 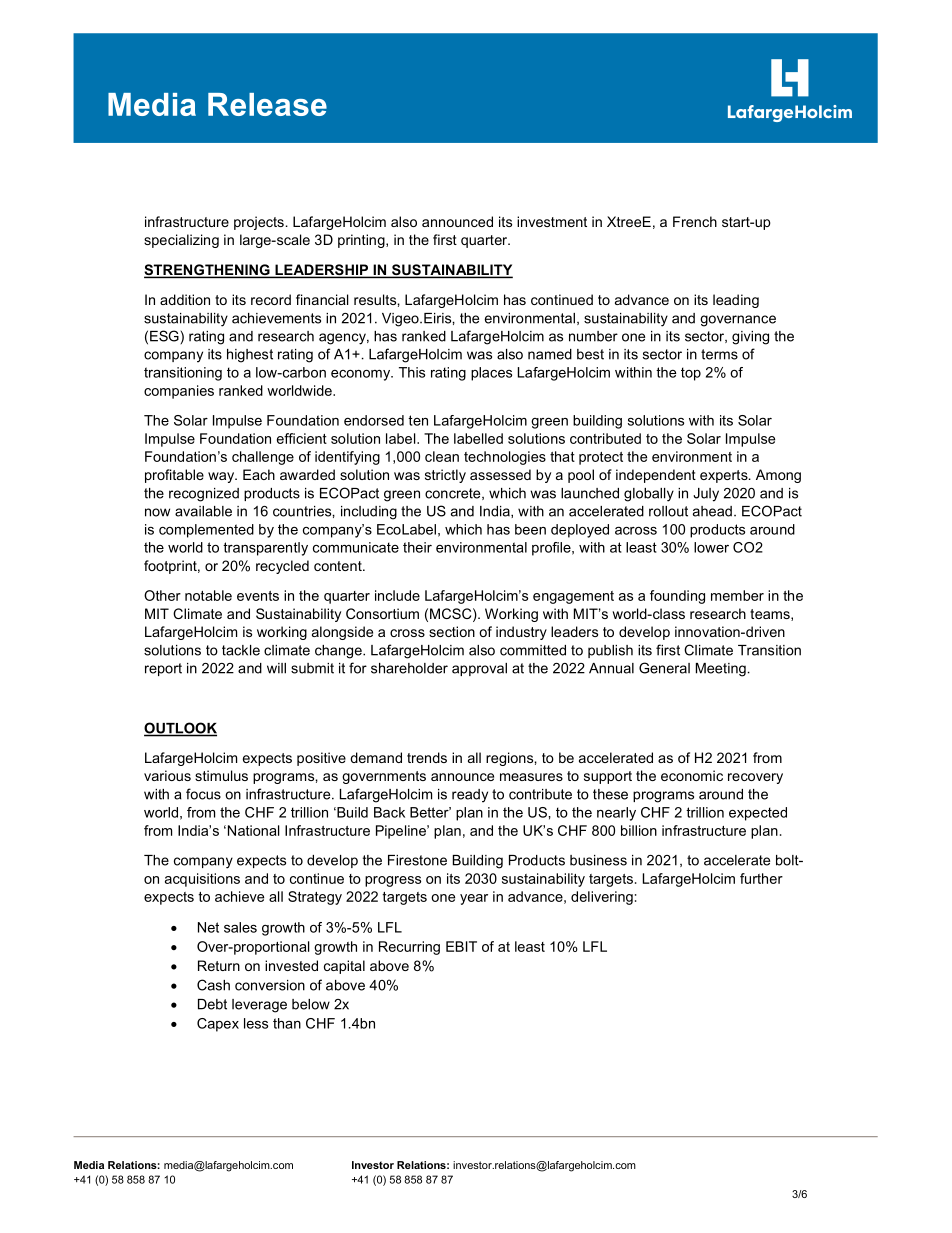 I want to click on Debt, so click(x=212, y=1004).
